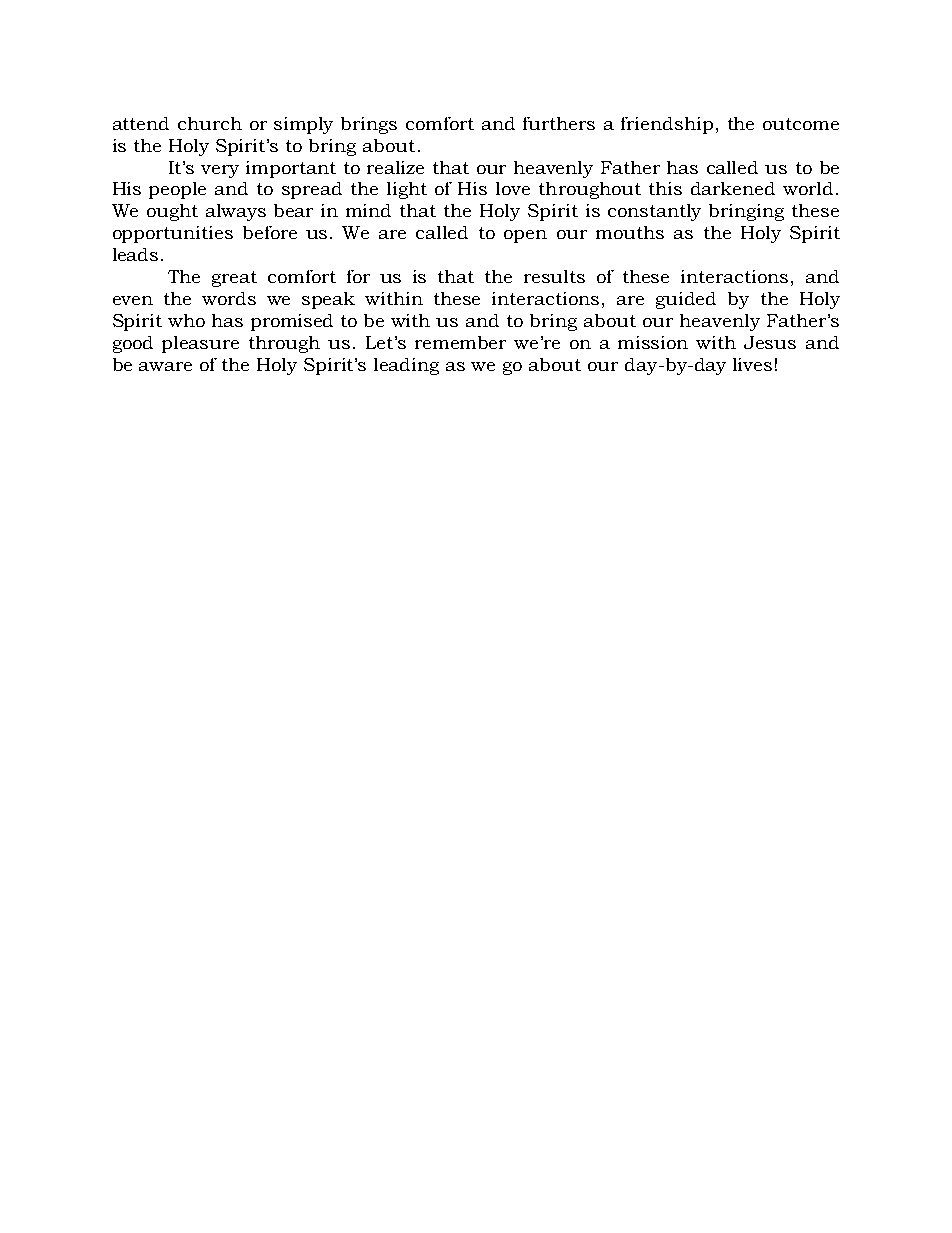  I want to click on furthers, so click(559, 123).
